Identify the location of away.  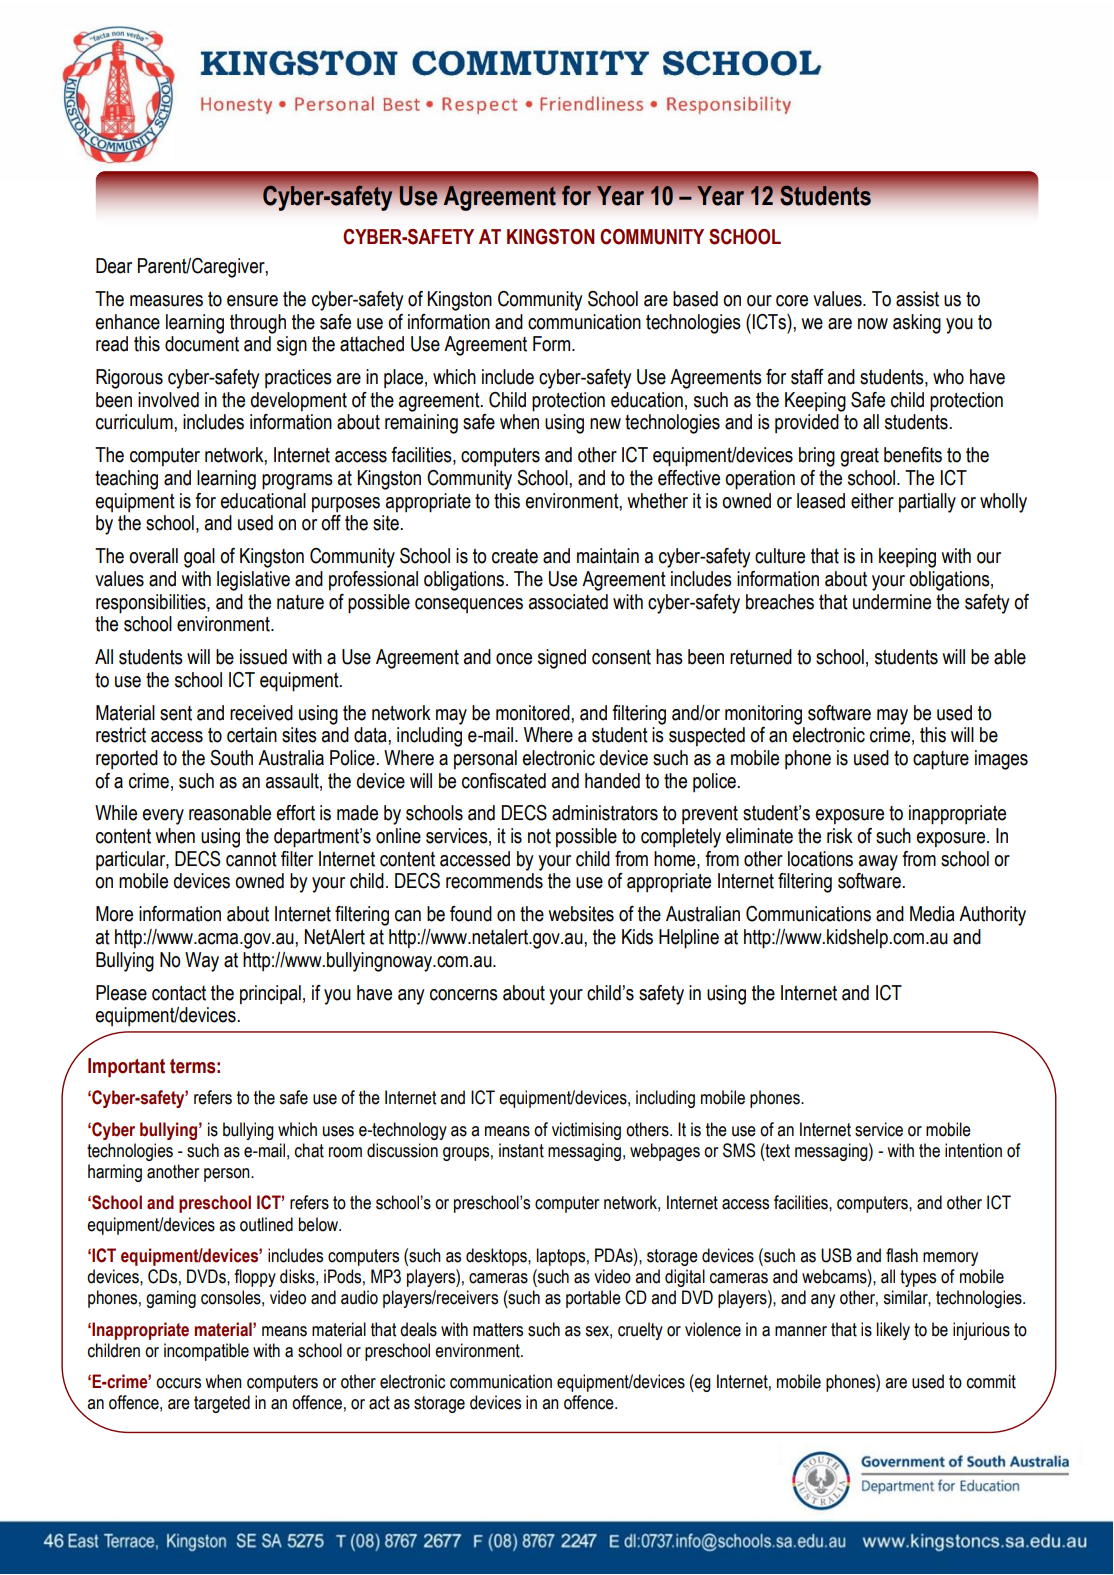
(878, 863).
